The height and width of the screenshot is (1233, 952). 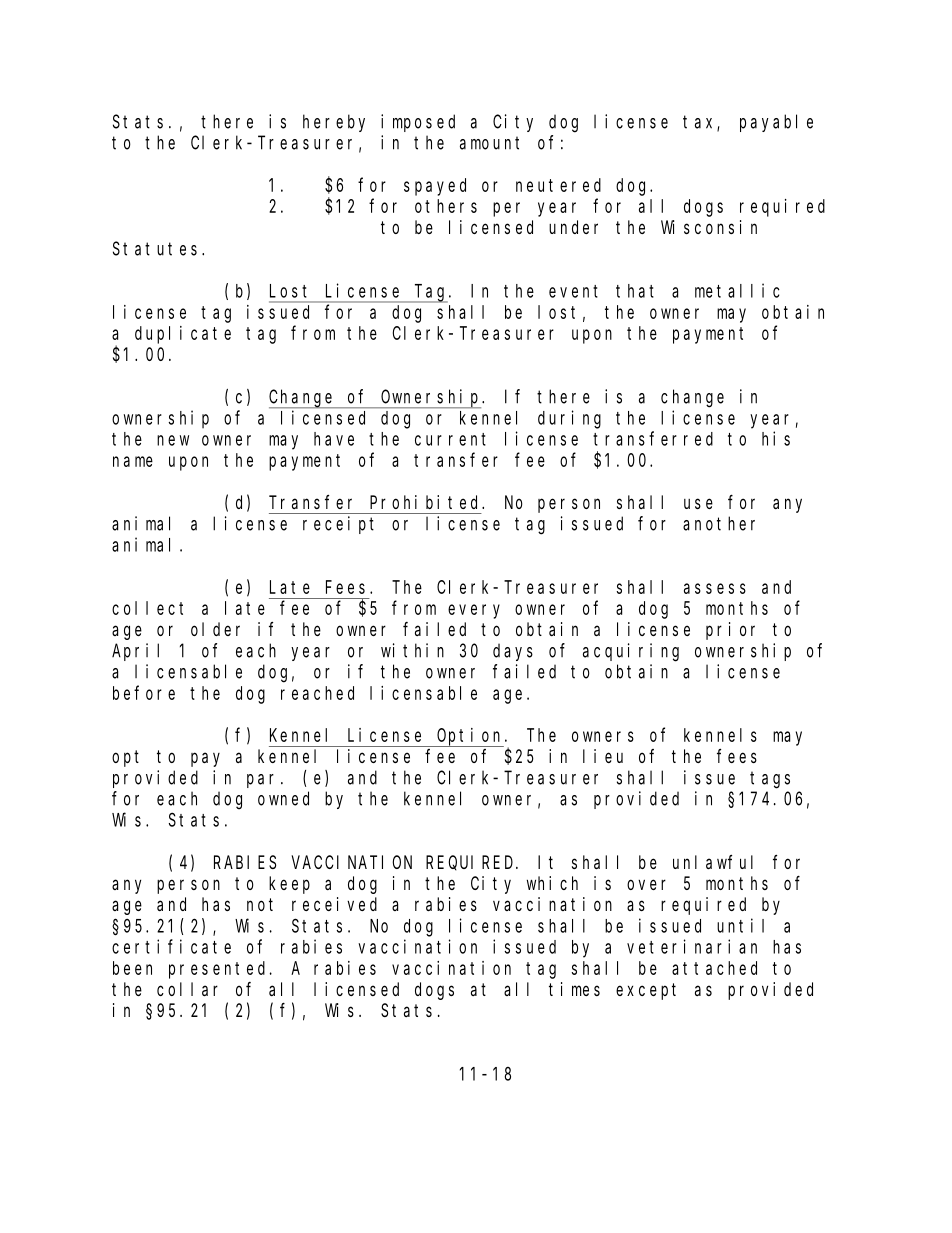 I want to click on par, so click(x=260, y=781).
